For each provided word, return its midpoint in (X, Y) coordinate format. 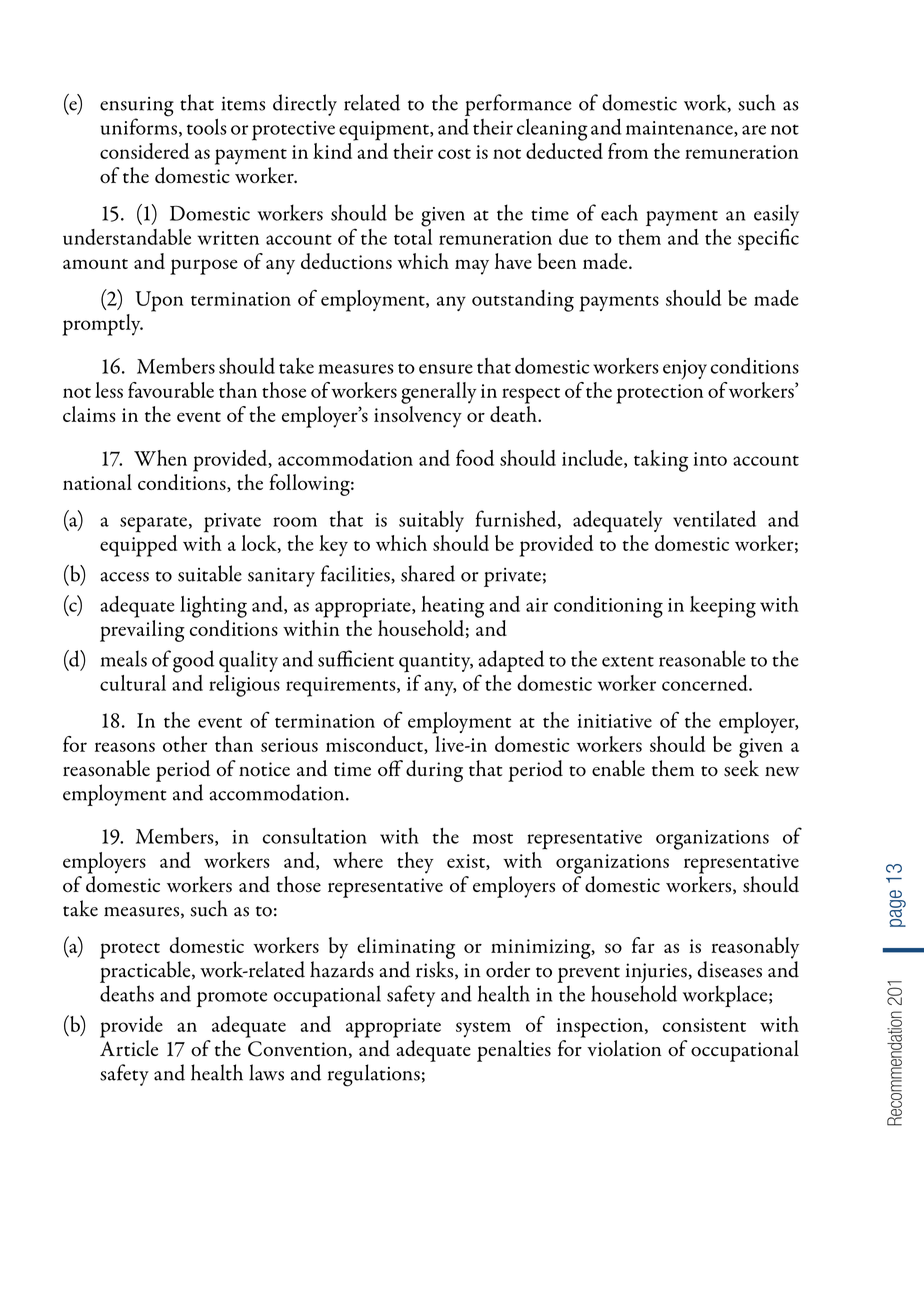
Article (129, 1048)
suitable (210, 573)
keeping (723, 607)
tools (207, 127)
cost (454, 154)
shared (428, 573)
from (628, 151)
